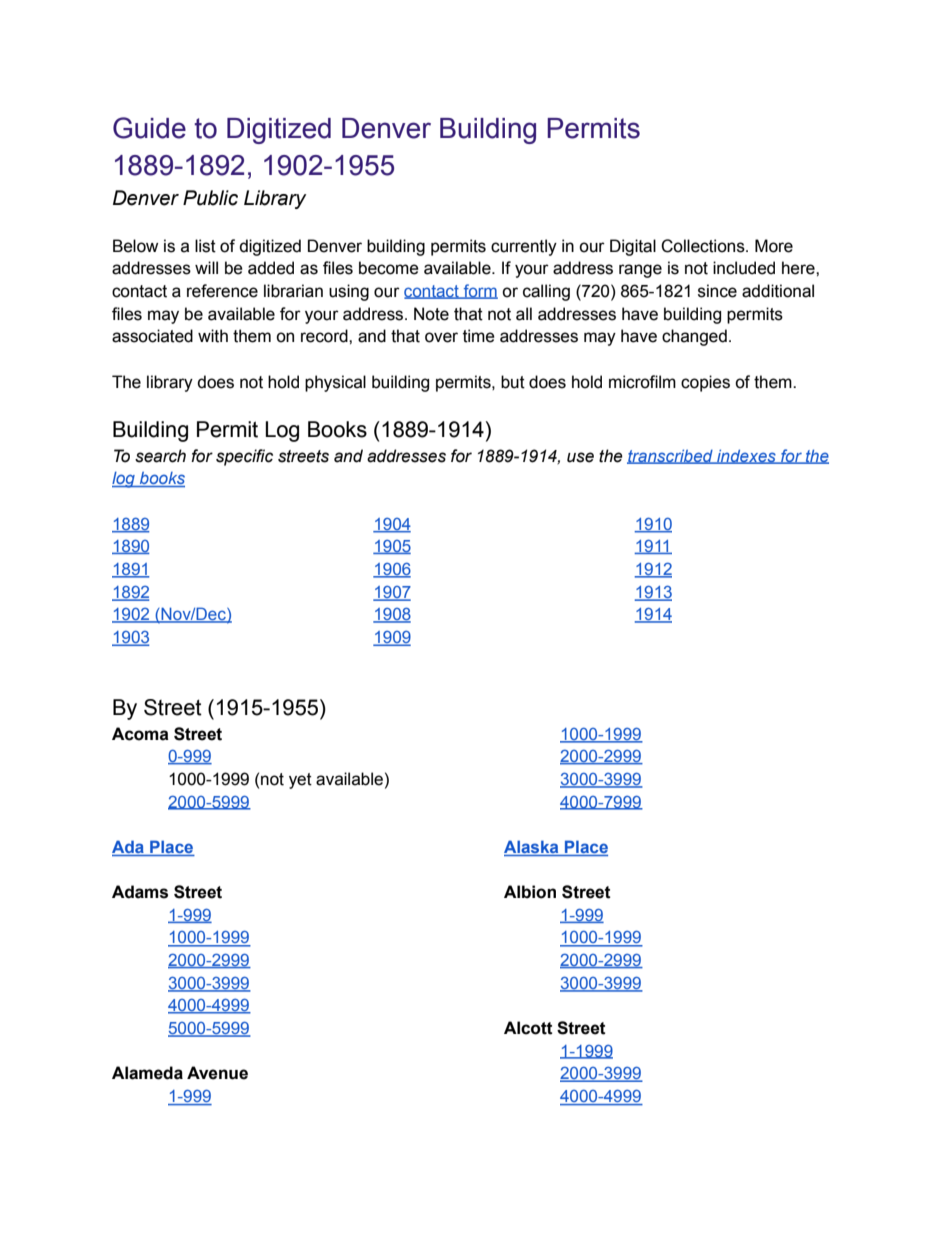 The height and width of the screenshot is (1233, 952). I want to click on Albion, so click(530, 892).
